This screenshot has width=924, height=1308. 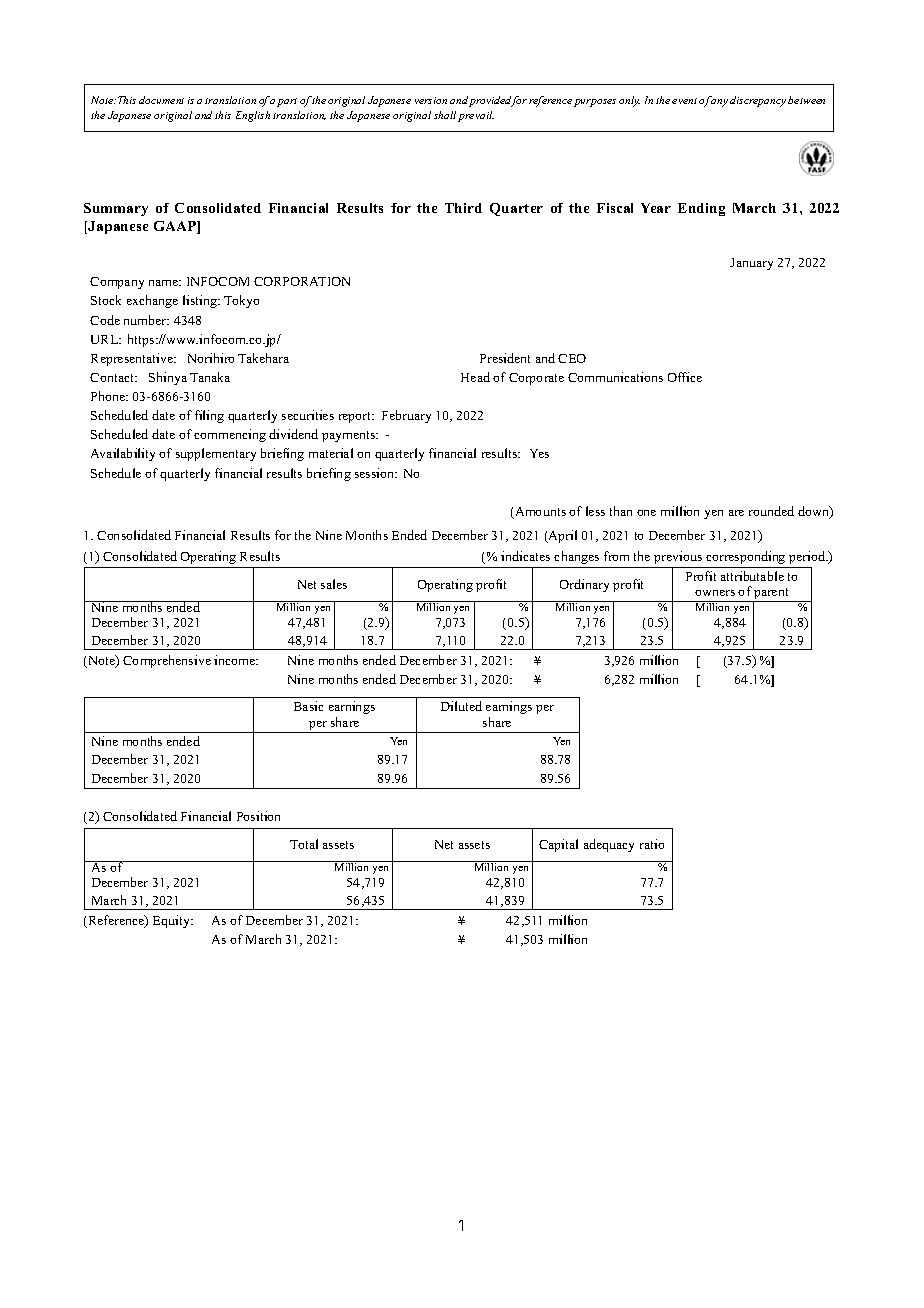 What do you see at coordinates (476, 116) in the screenshot?
I see `prevail` at bounding box center [476, 116].
